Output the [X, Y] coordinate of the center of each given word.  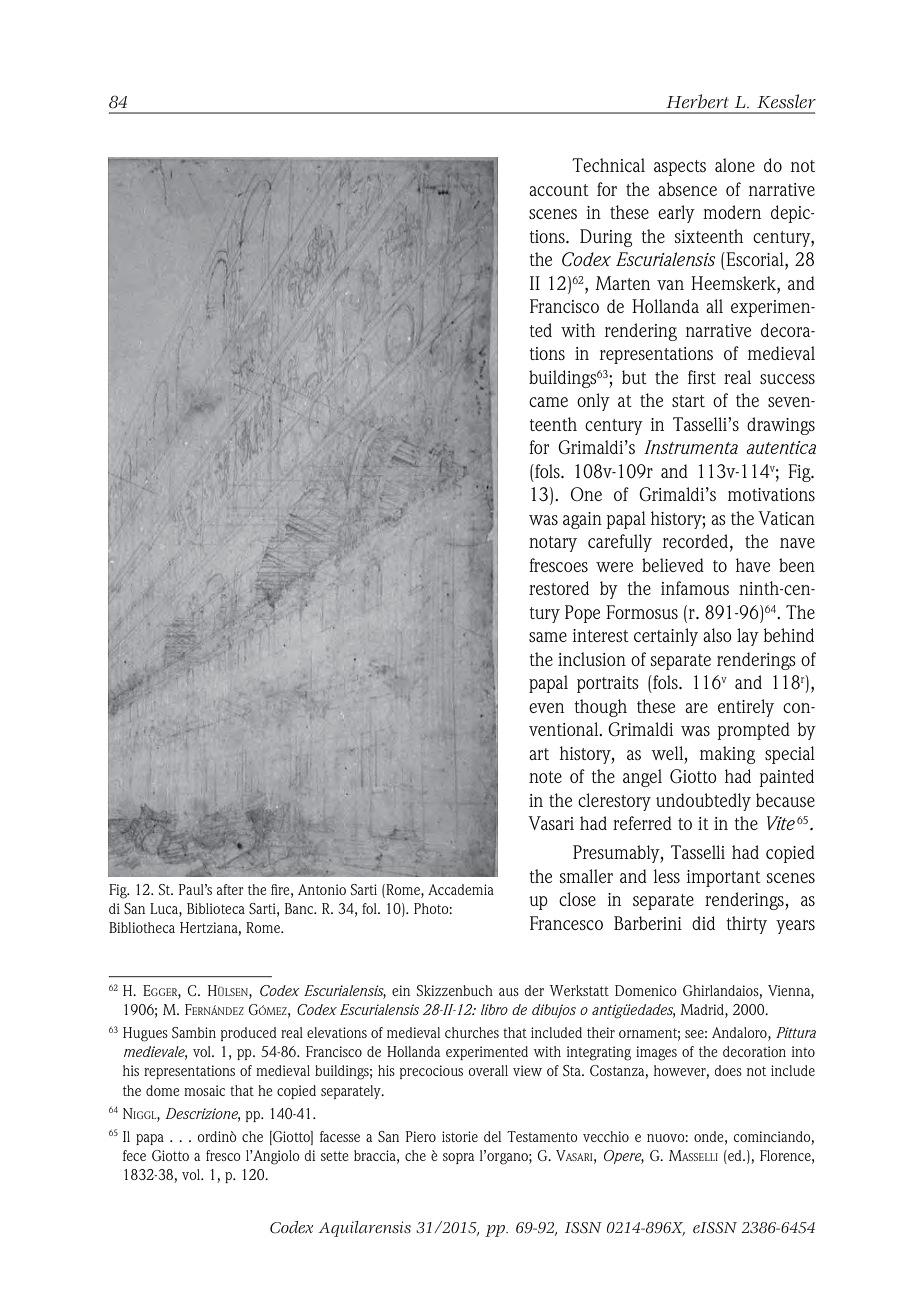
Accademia [461, 889]
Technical [608, 165]
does [728, 1070]
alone [735, 165]
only [593, 402]
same [548, 637]
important [724, 878]
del [493, 1136]
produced [249, 1034]
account [559, 190]
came [548, 402]
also [717, 635]
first [702, 377]
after [230, 889]
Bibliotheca [142, 927]
